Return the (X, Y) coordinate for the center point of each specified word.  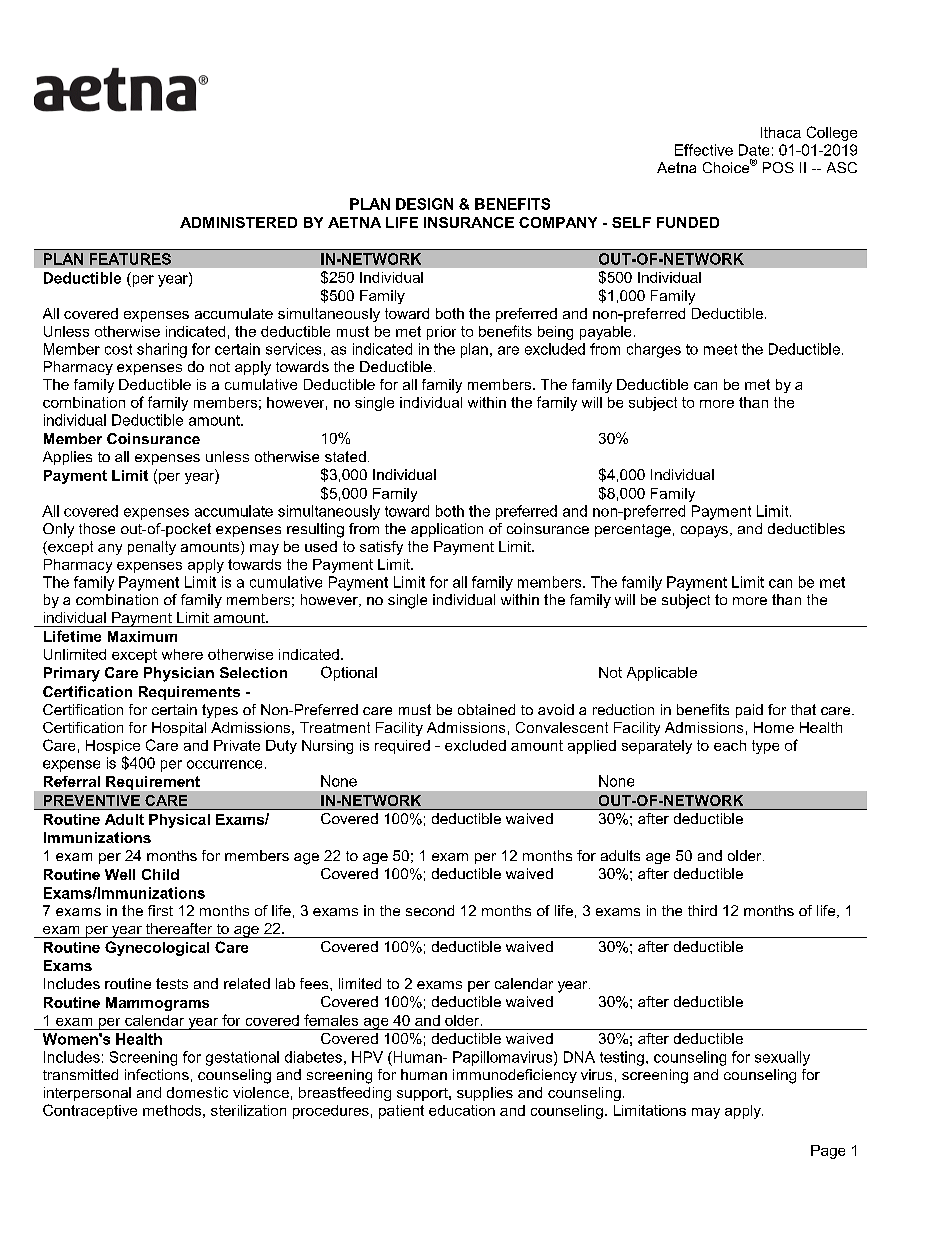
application (447, 530)
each (730, 745)
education (462, 1110)
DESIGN (424, 204)
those (97, 528)
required (402, 747)
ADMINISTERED (238, 222)
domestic (197, 1092)
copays (704, 532)
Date (754, 150)
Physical (179, 821)
